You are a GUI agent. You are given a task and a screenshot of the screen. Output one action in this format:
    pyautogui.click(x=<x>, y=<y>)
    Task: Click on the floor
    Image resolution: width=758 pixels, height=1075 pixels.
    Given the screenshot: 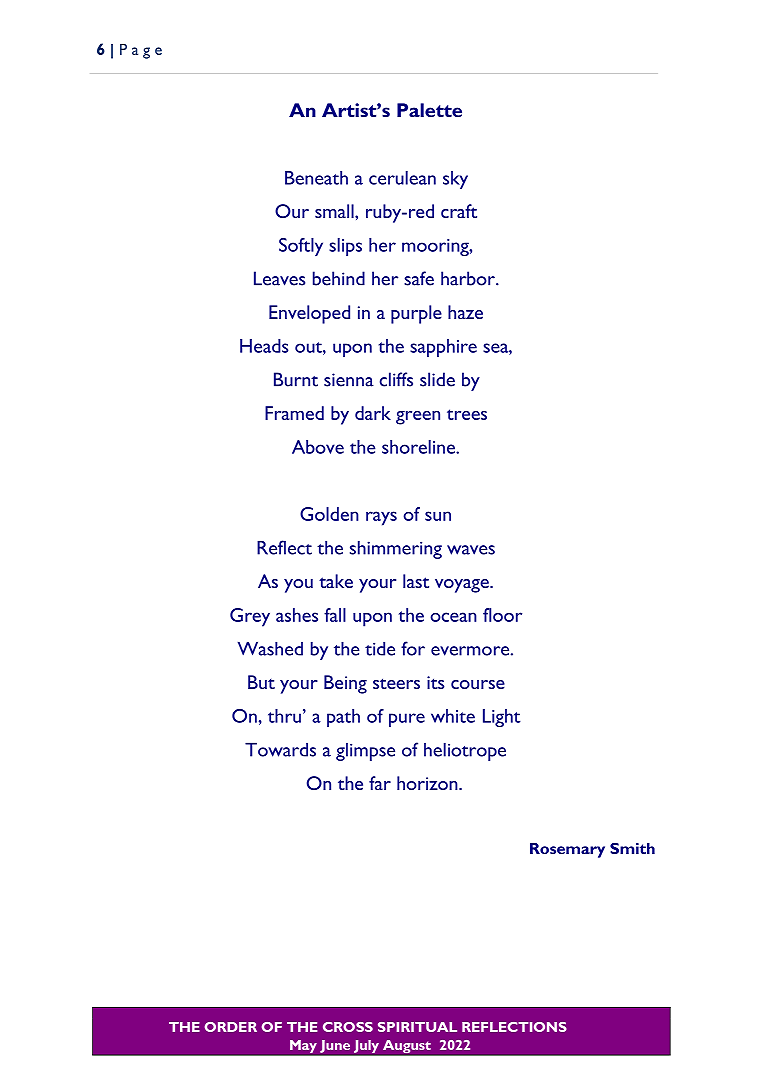 What is the action you would take?
    pyautogui.click(x=502, y=615)
